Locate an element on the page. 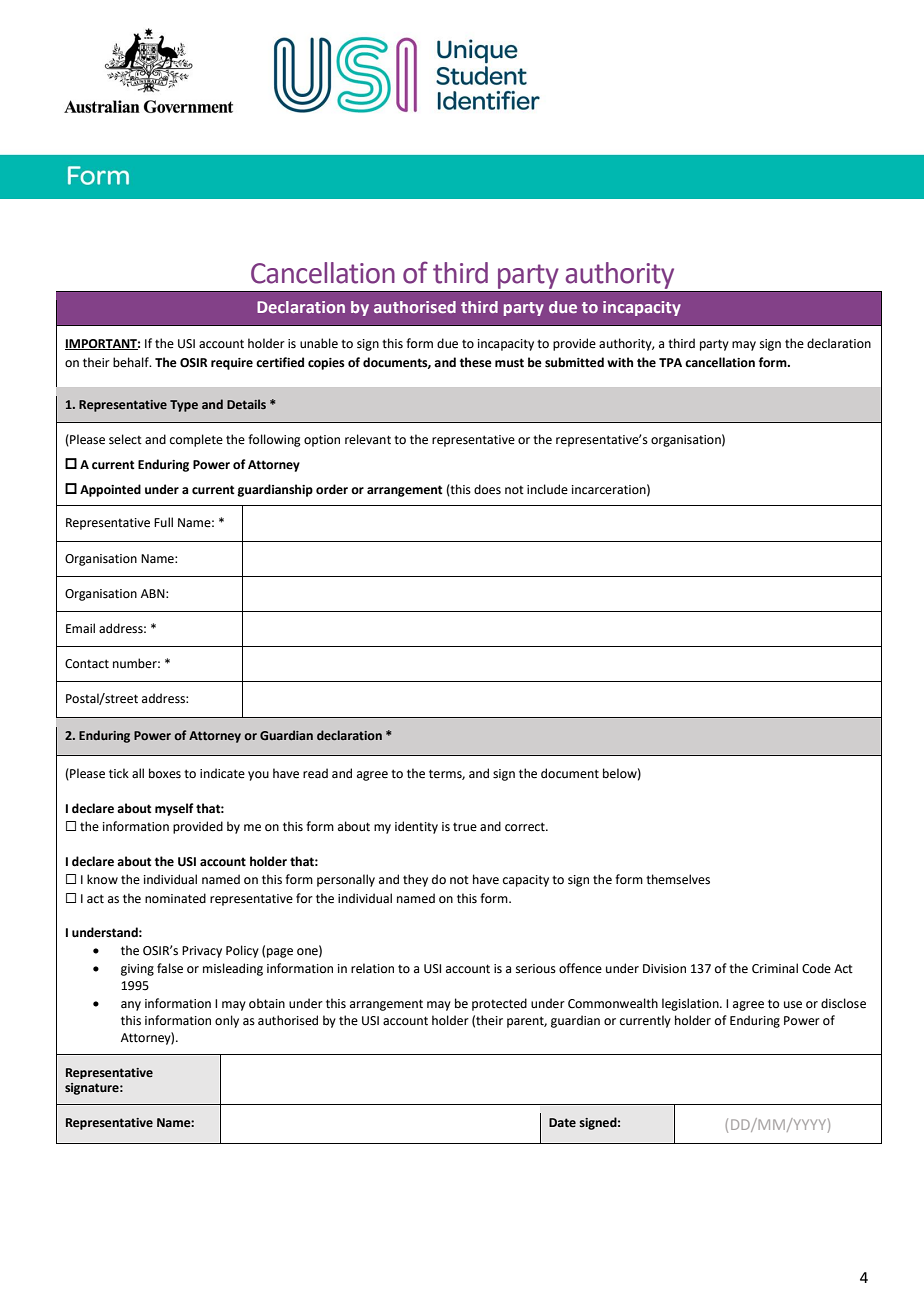 The image size is (924, 1308). they is located at coordinates (415, 880).
